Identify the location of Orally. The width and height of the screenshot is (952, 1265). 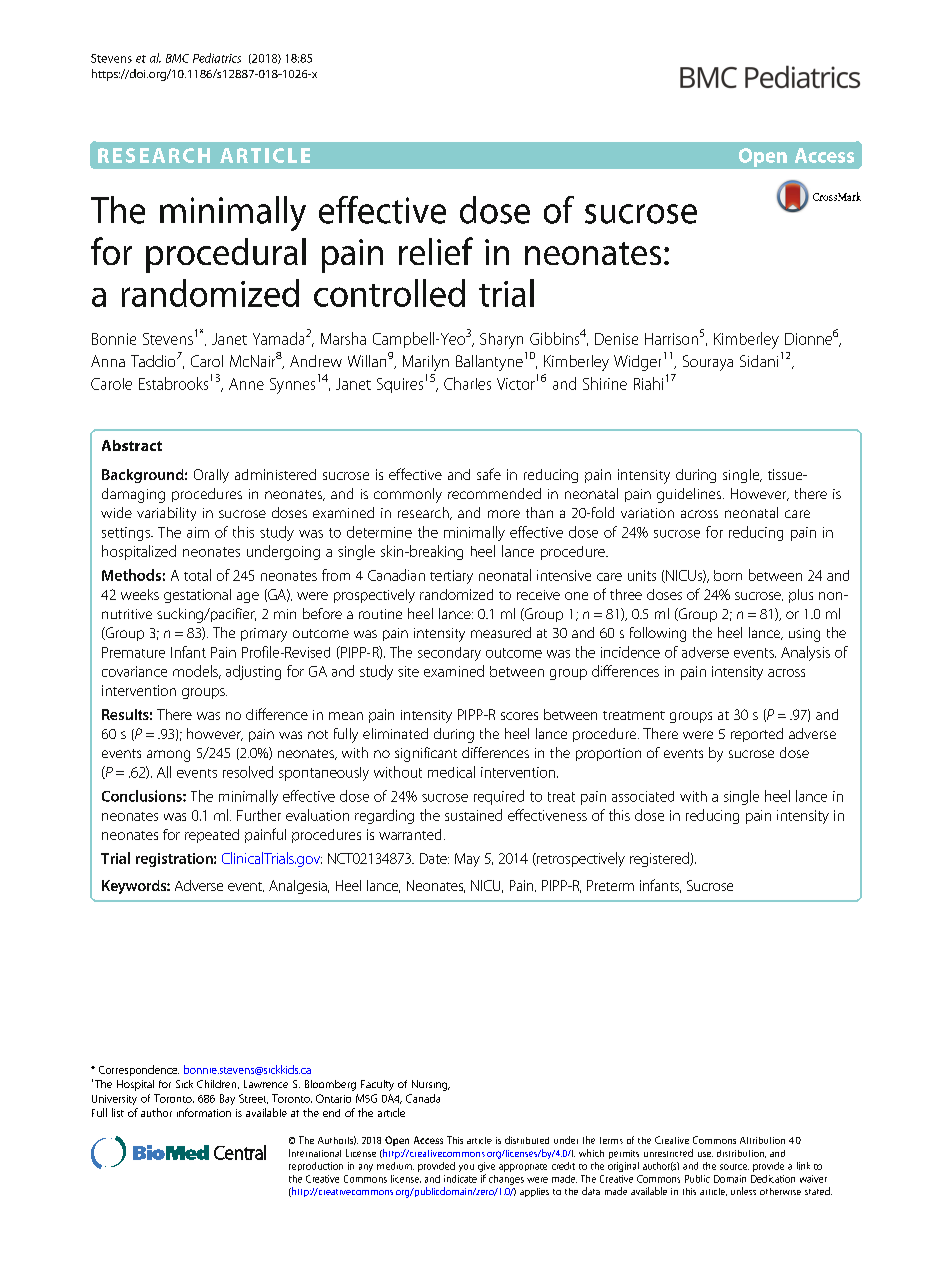
(211, 476).
